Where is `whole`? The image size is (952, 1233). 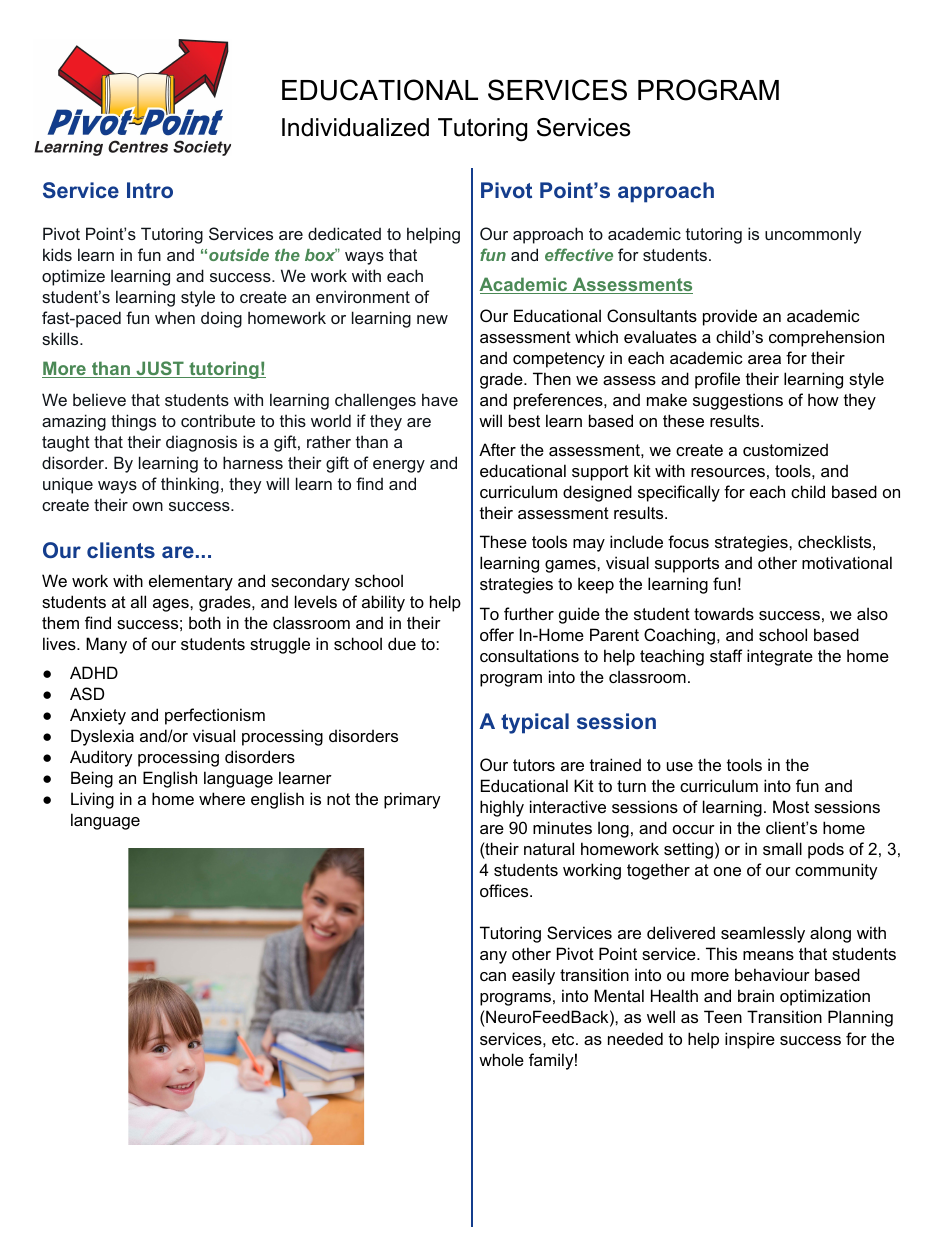
whole is located at coordinates (501, 1059).
